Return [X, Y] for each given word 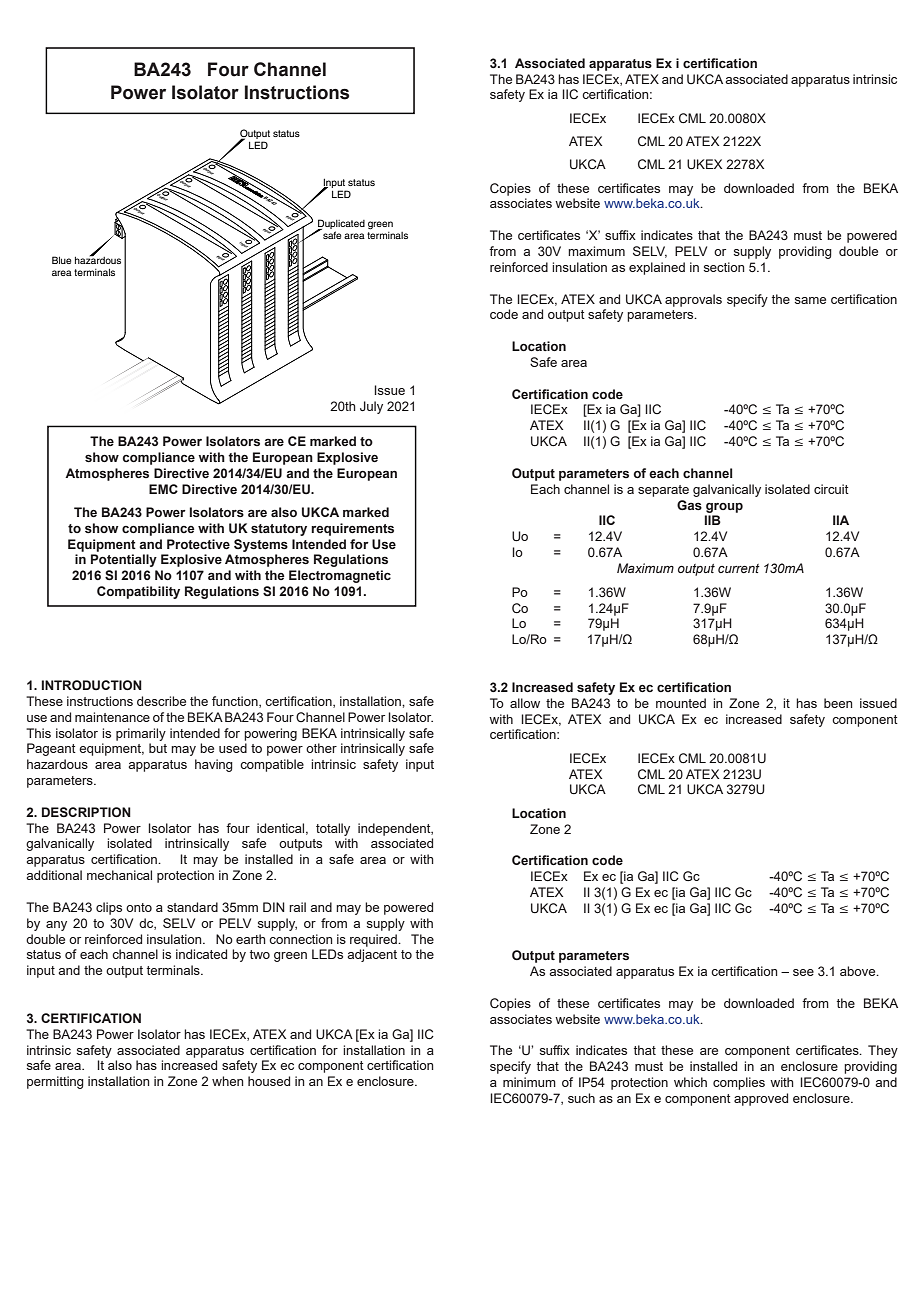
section [724, 267]
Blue [61, 260]
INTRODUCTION [92, 685]
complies [739, 1083]
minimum [529, 1082]
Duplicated [340, 225]
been [838, 703]
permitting [55, 1082]
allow [525, 703]
